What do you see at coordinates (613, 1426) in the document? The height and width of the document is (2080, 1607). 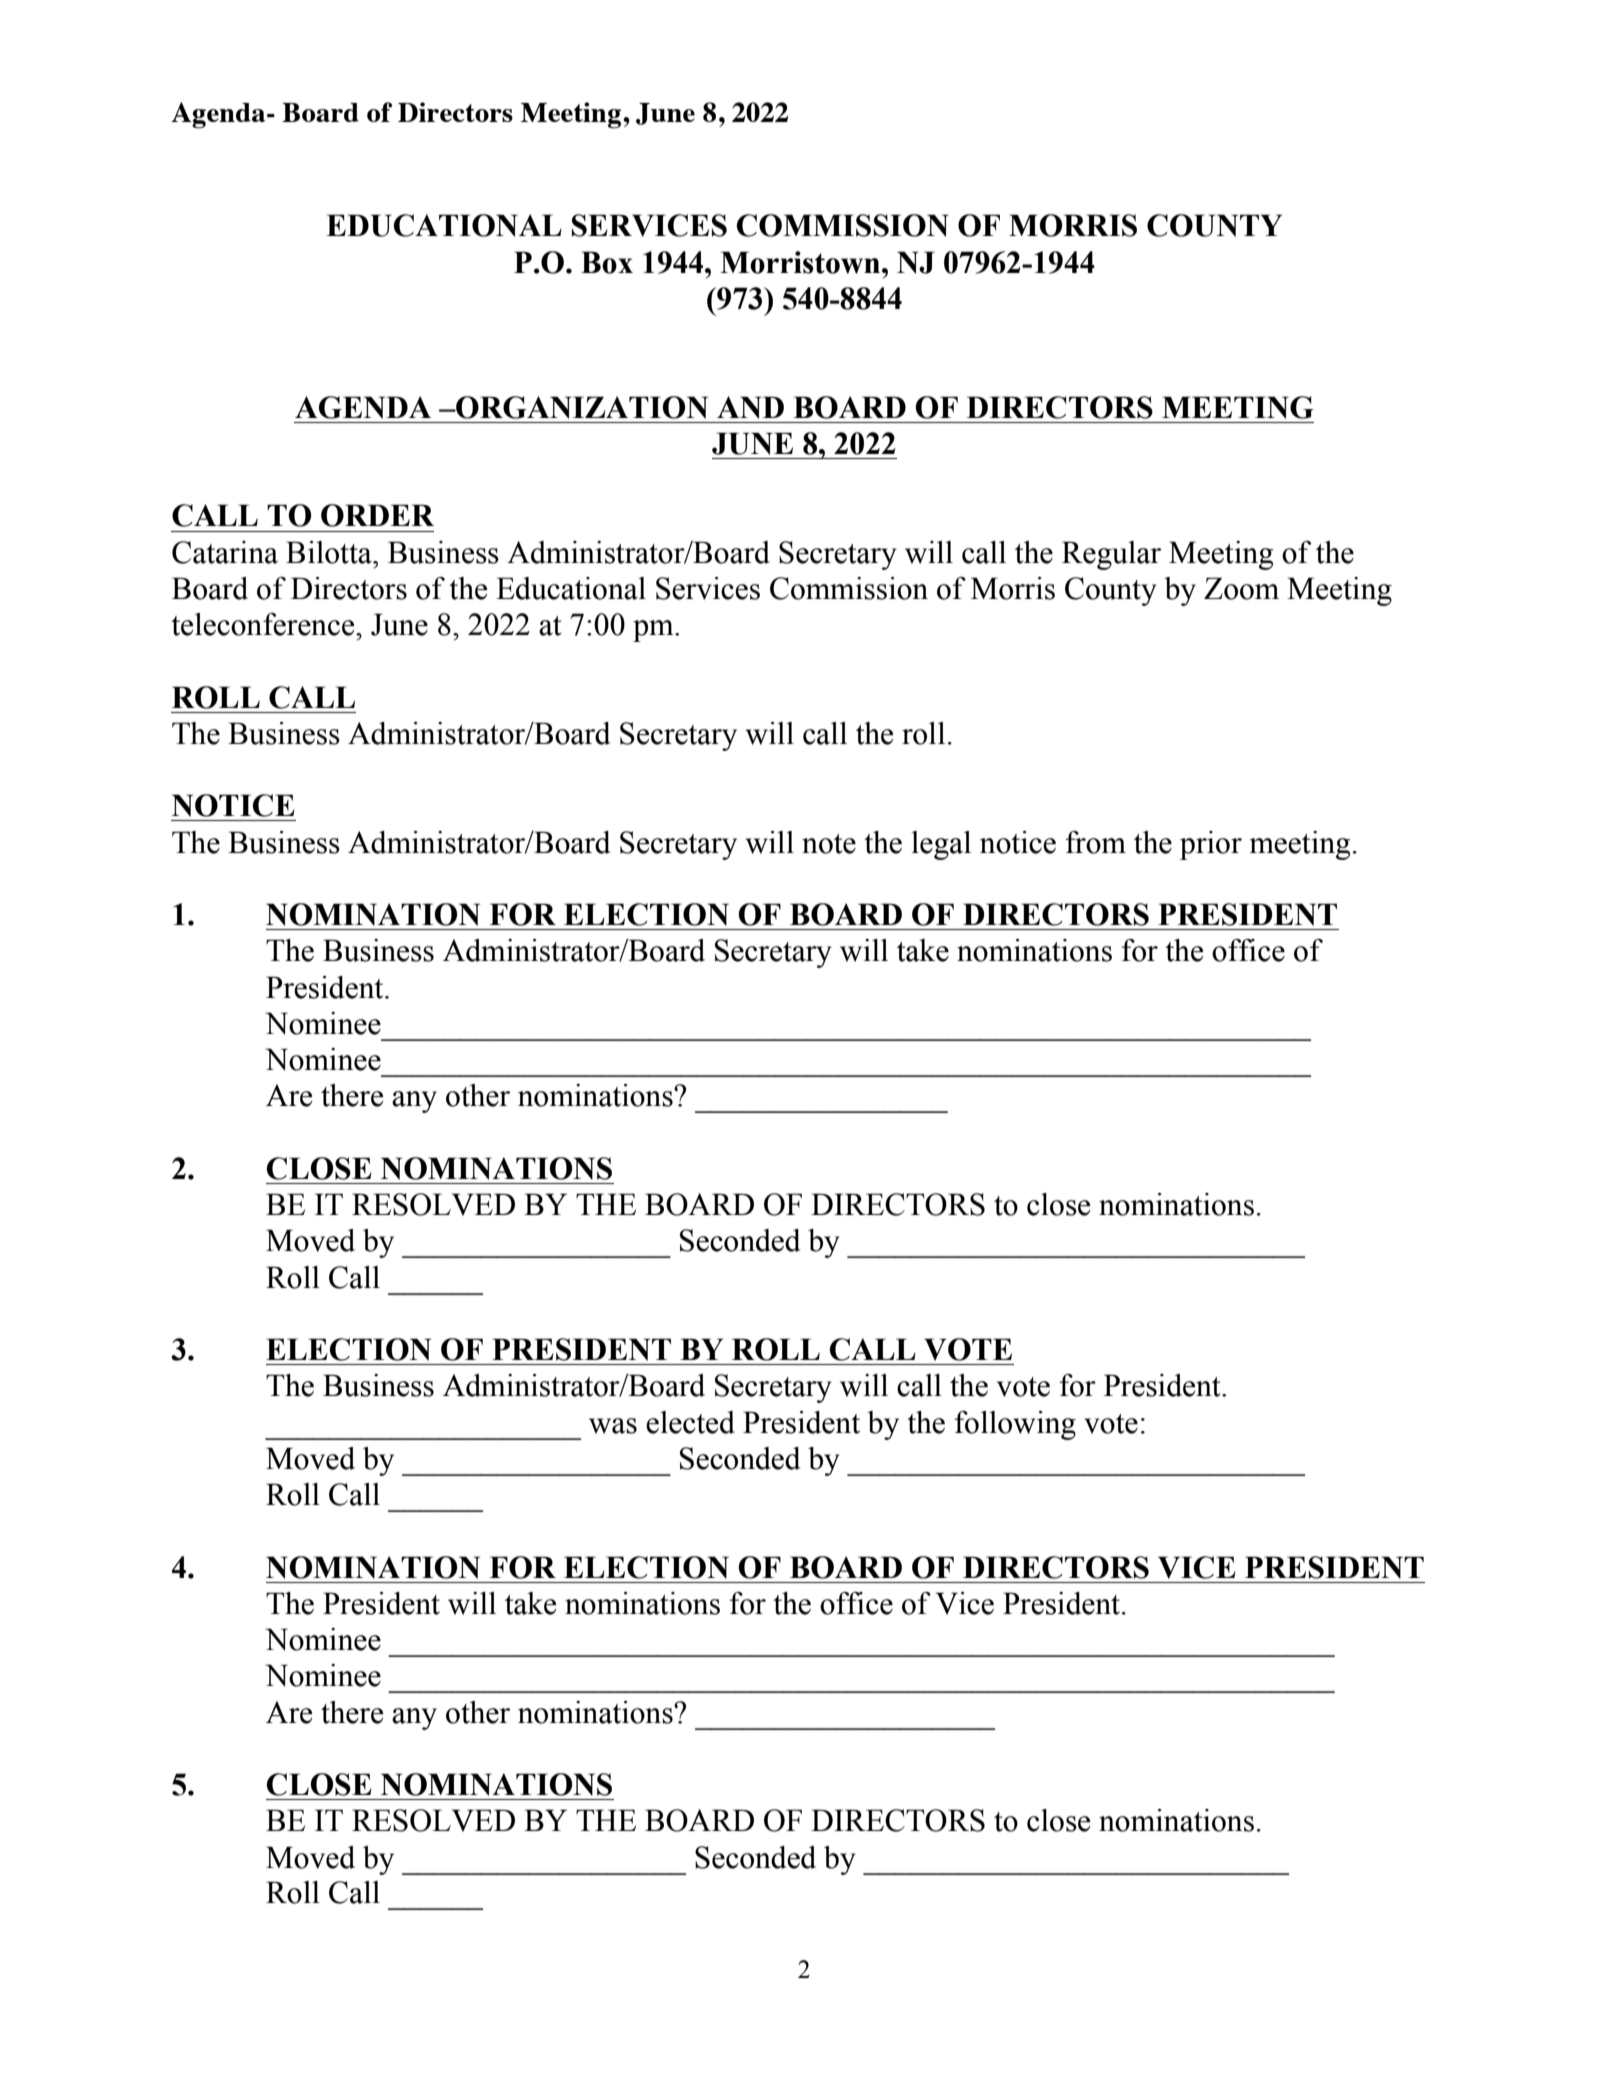 I see `was` at bounding box center [613, 1426].
